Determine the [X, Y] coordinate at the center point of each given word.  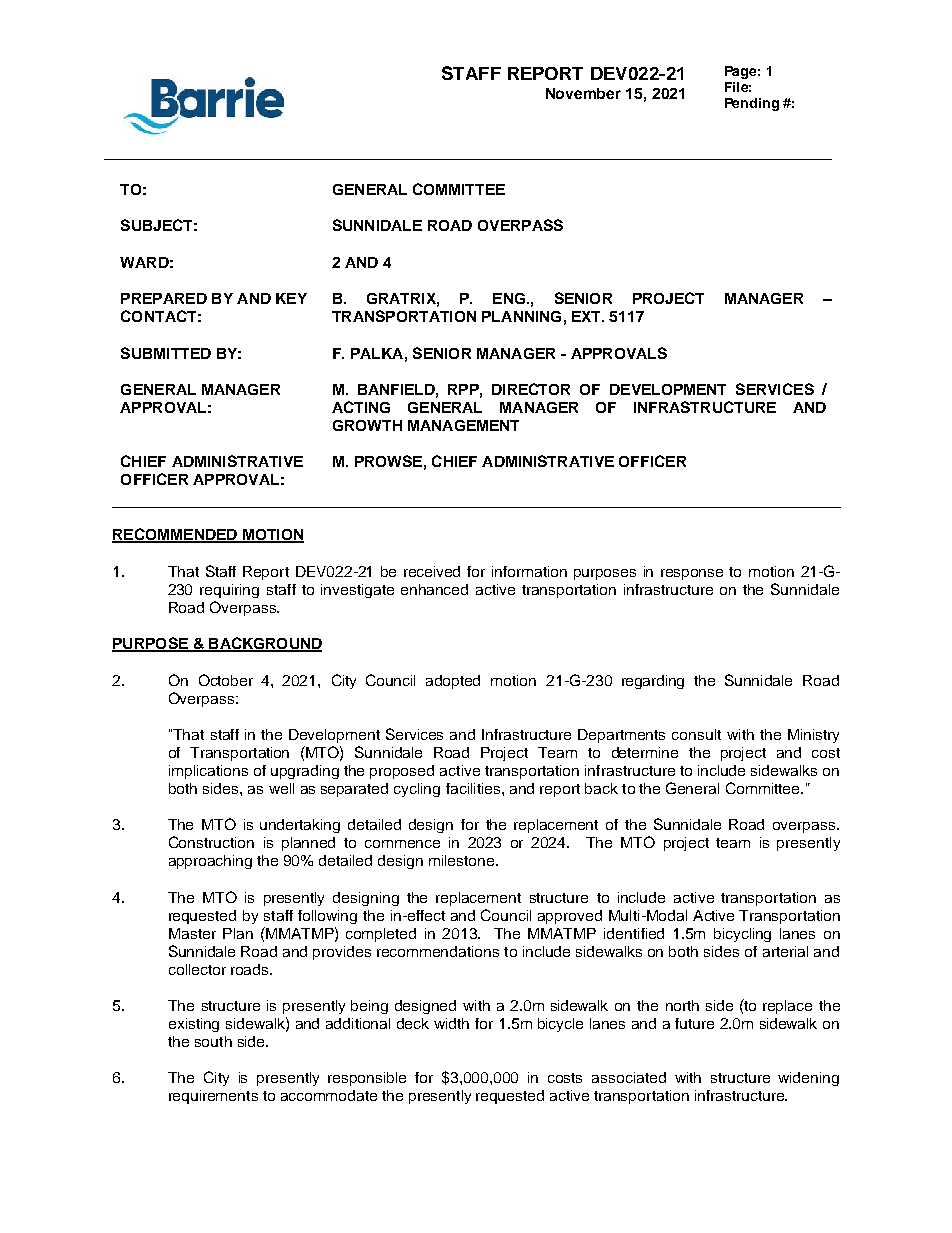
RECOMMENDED [176, 535]
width [451, 1023]
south [213, 1041]
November [583, 93]
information [529, 571]
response [692, 574]
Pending [752, 104]
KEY [291, 298]
